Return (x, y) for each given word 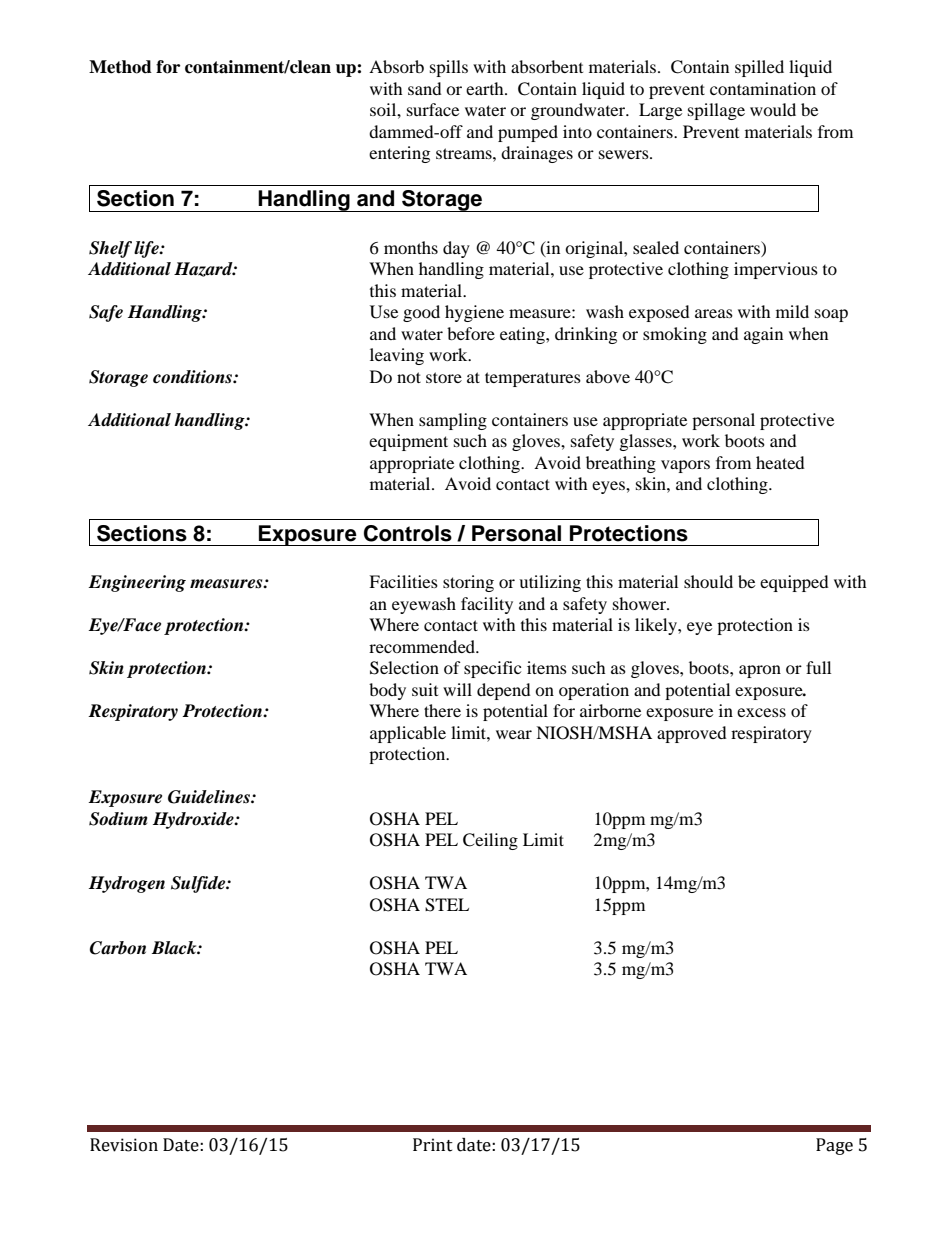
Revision (124, 1145)
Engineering (137, 583)
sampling (453, 421)
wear (514, 734)
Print (433, 1145)
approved (692, 734)
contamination (763, 88)
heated (780, 462)
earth (486, 88)
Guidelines (210, 797)
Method (120, 67)
